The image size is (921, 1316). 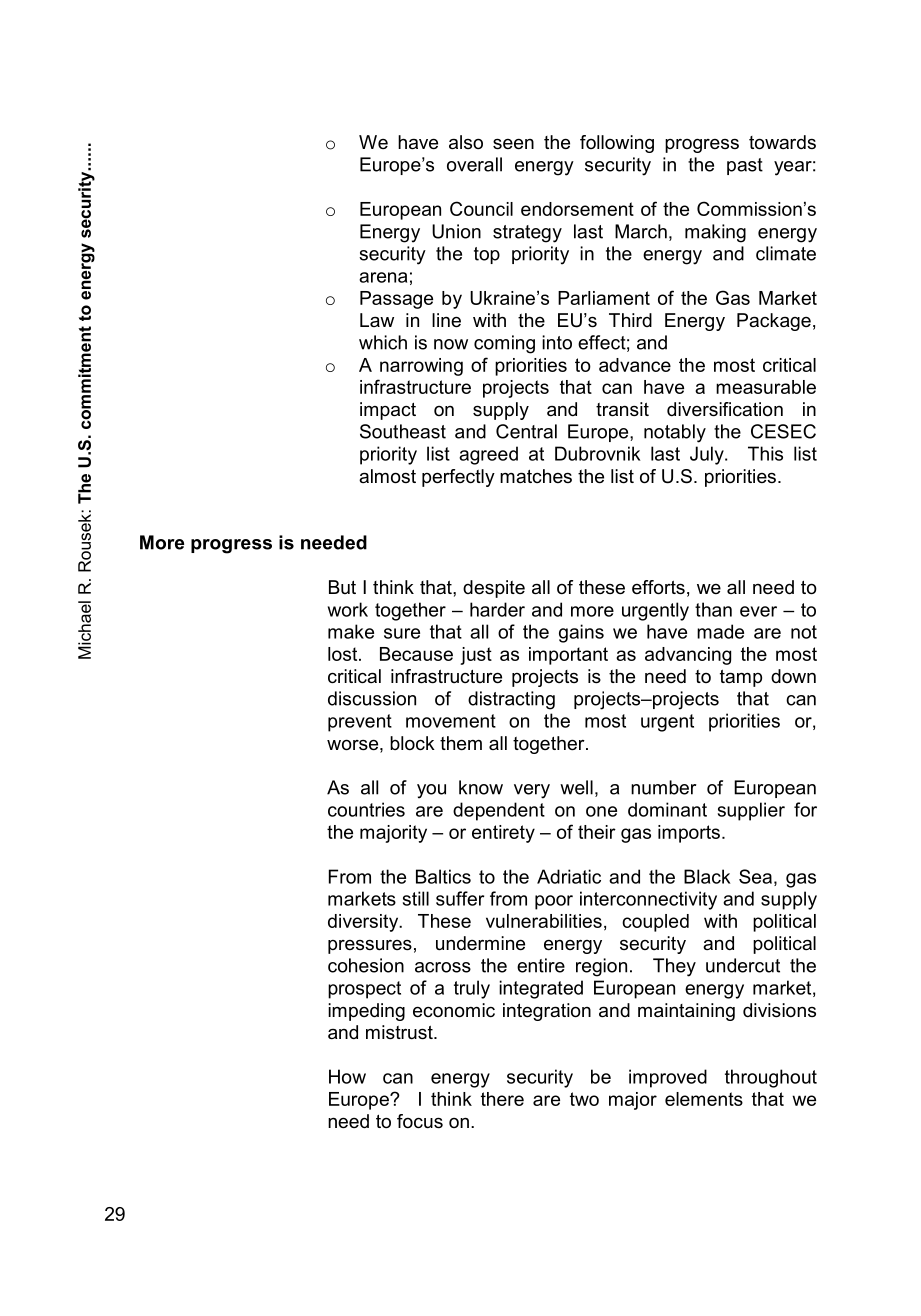 I want to click on focus, so click(x=420, y=1121).
